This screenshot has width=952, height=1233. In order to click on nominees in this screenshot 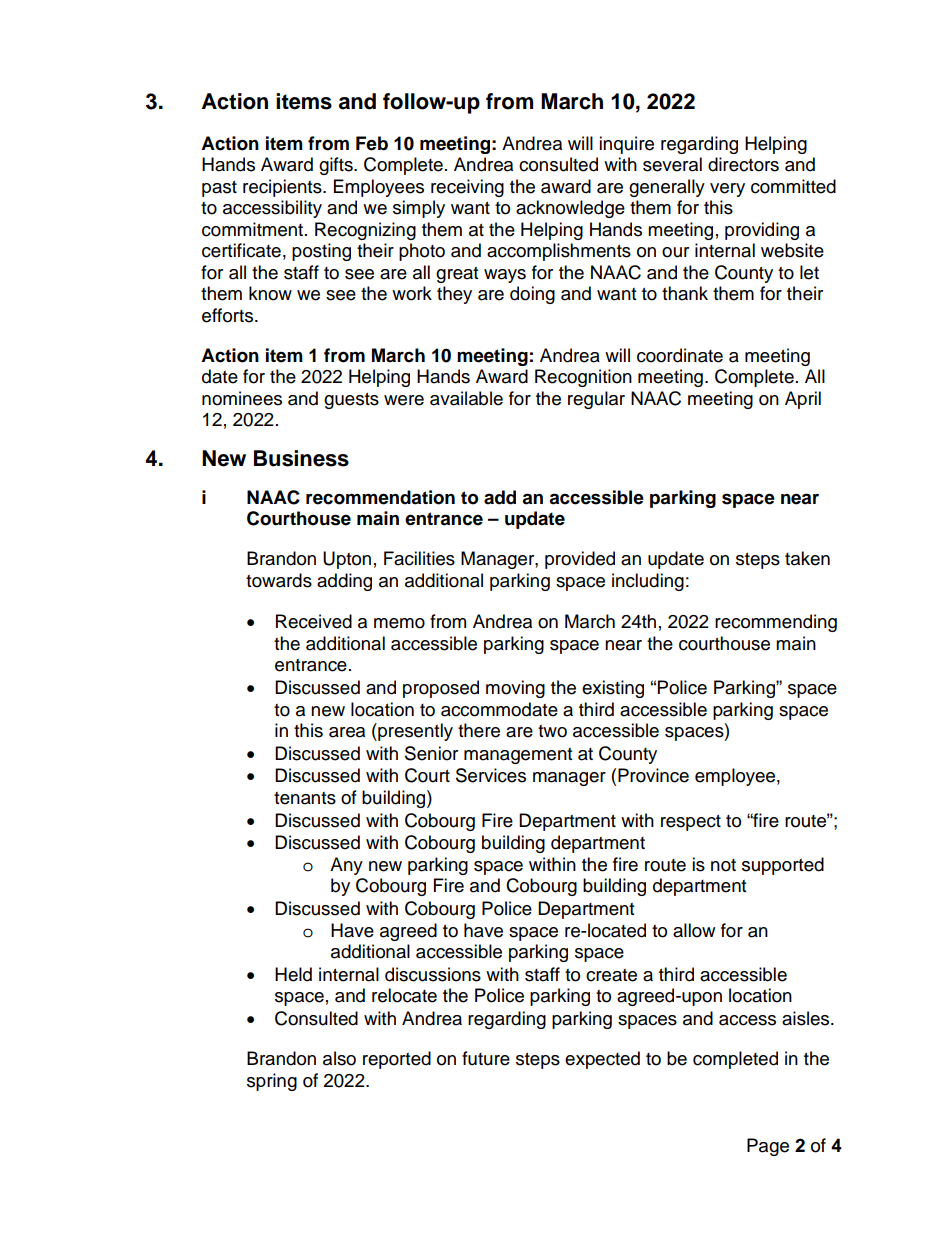, I will do `click(242, 398)`.
